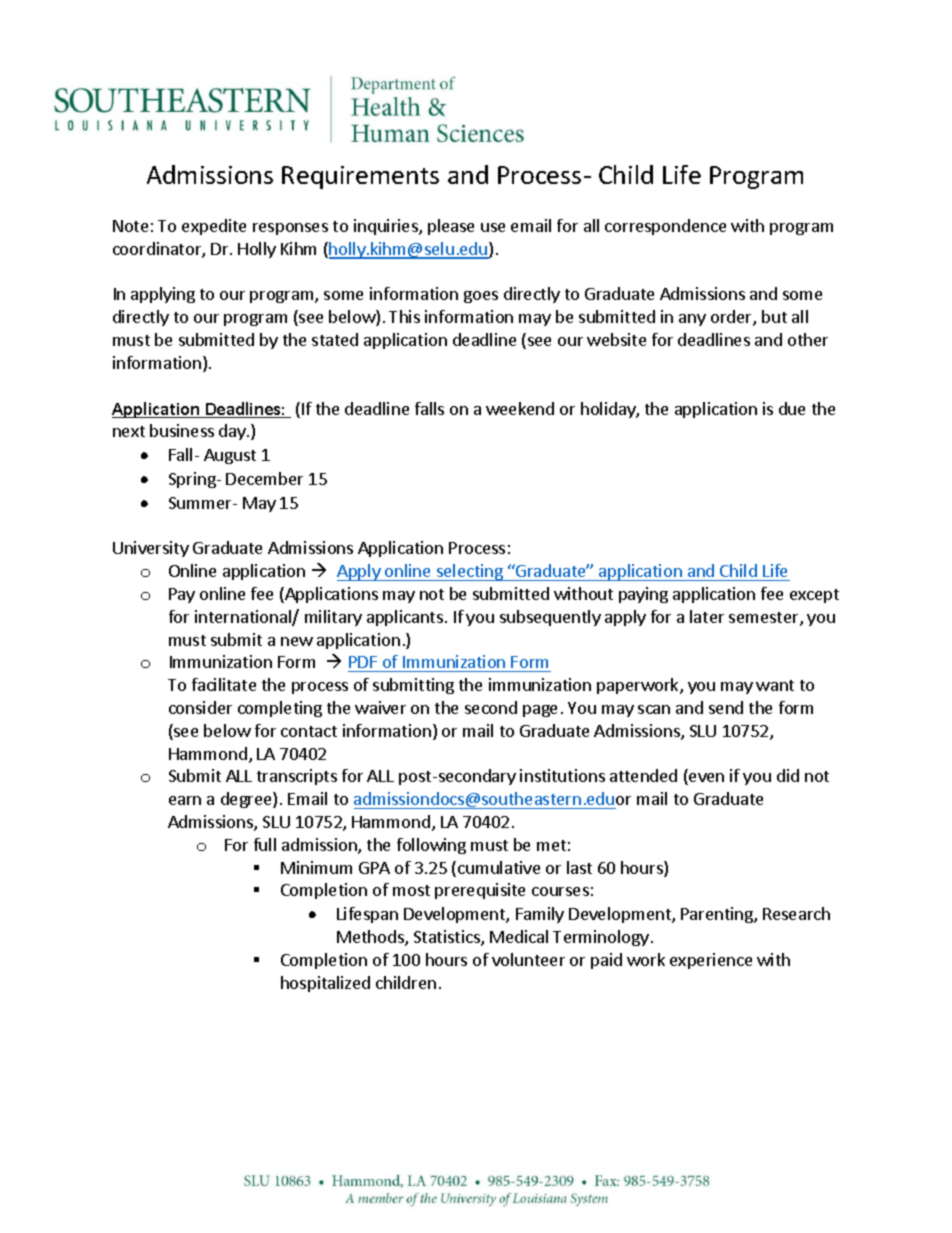  What do you see at coordinates (182, 430) in the document?
I see `business` at bounding box center [182, 430].
